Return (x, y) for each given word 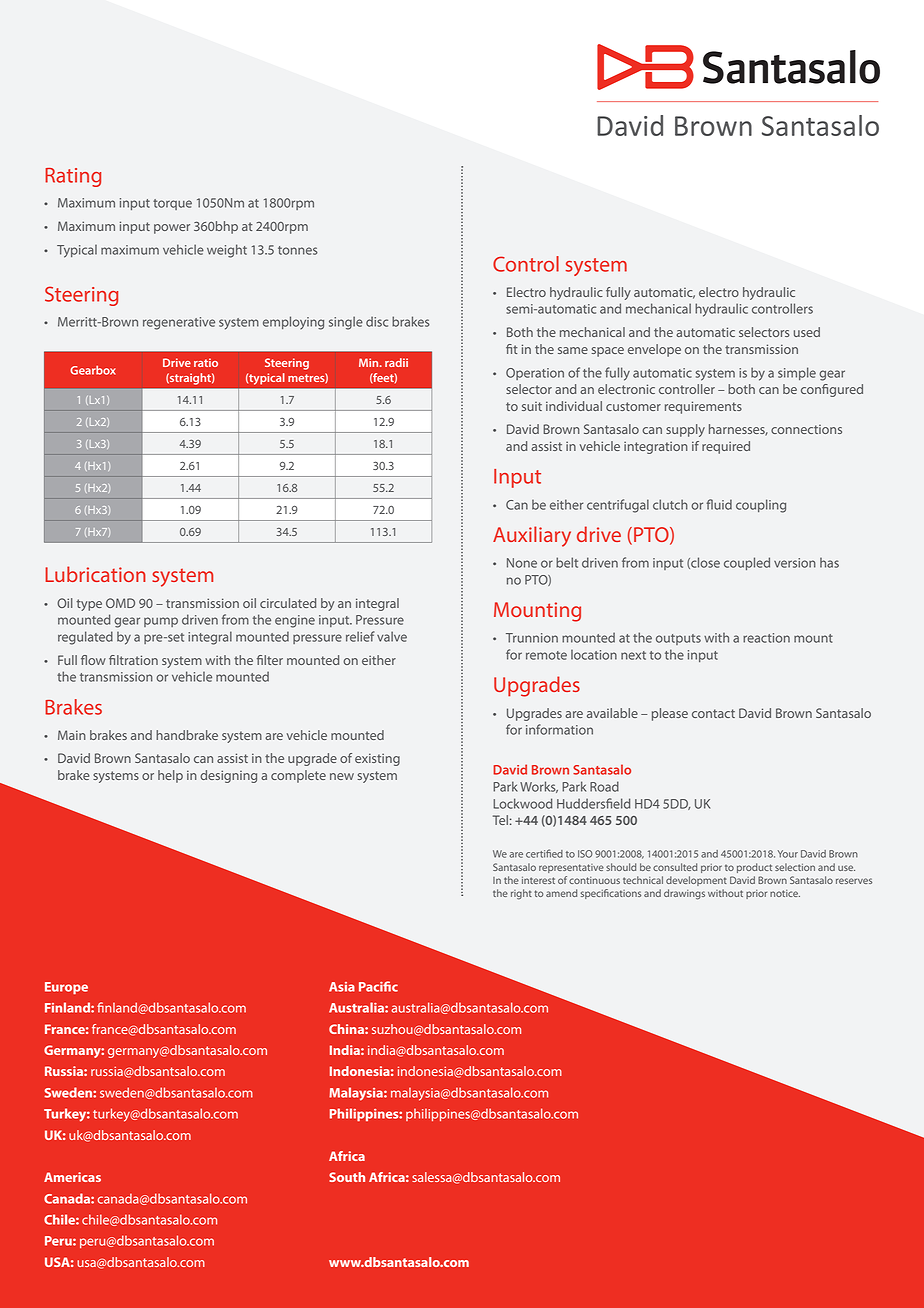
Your (788, 854)
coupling (761, 506)
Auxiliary (532, 536)
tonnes (298, 250)
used (807, 332)
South (347, 1177)
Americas (72, 1177)
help (170, 776)
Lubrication (95, 574)
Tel (500, 820)
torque (172, 204)
